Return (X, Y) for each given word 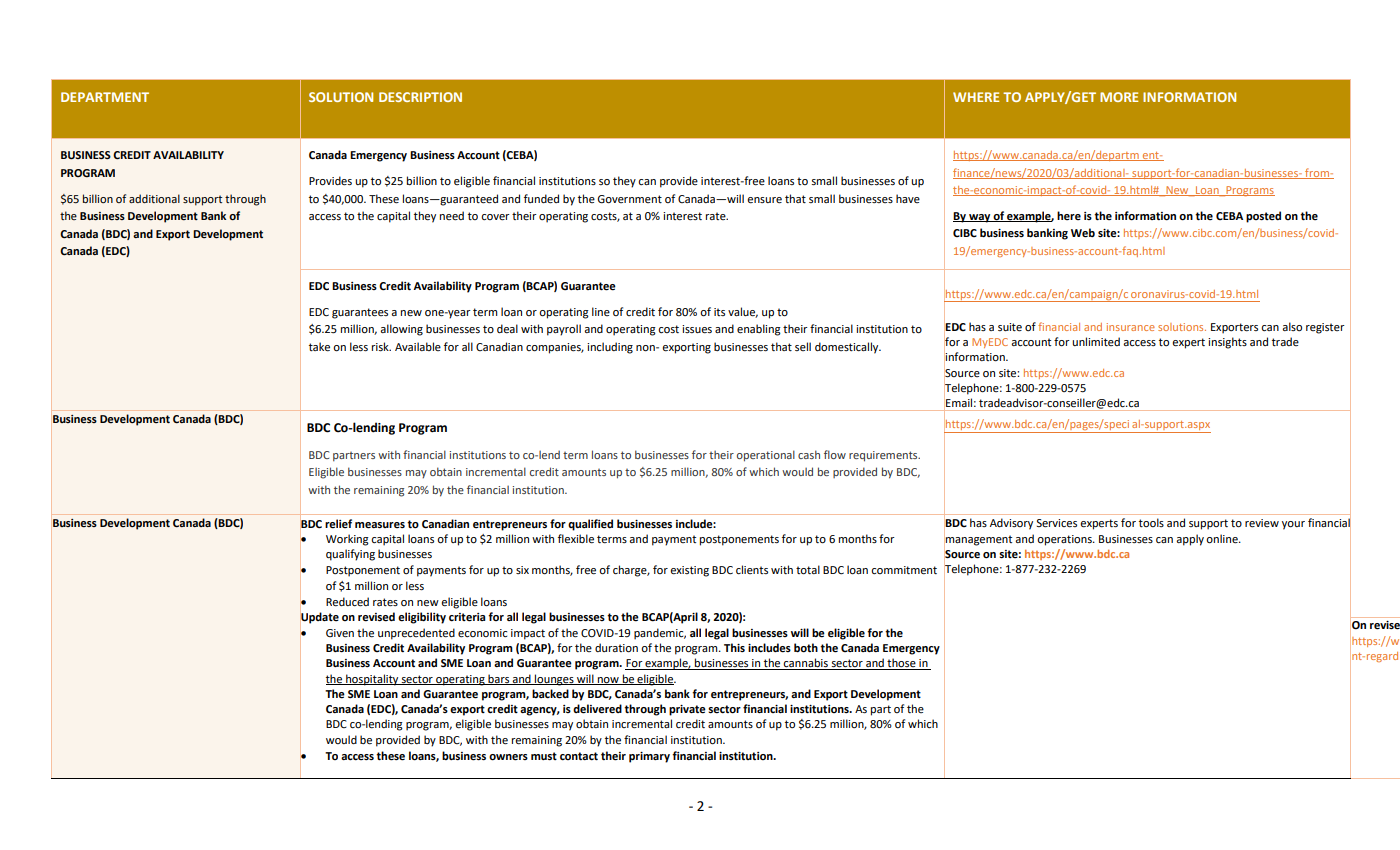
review (1262, 523)
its (719, 312)
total (808, 570)
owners (508, 757)
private (687, 710)
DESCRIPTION (420, 97)
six (522, 570)
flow (835, 454)
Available (418, 346)
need (452, 216)
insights (1227, 343)
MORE (1119, 97)
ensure (764, 200)
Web (1083, 233)
